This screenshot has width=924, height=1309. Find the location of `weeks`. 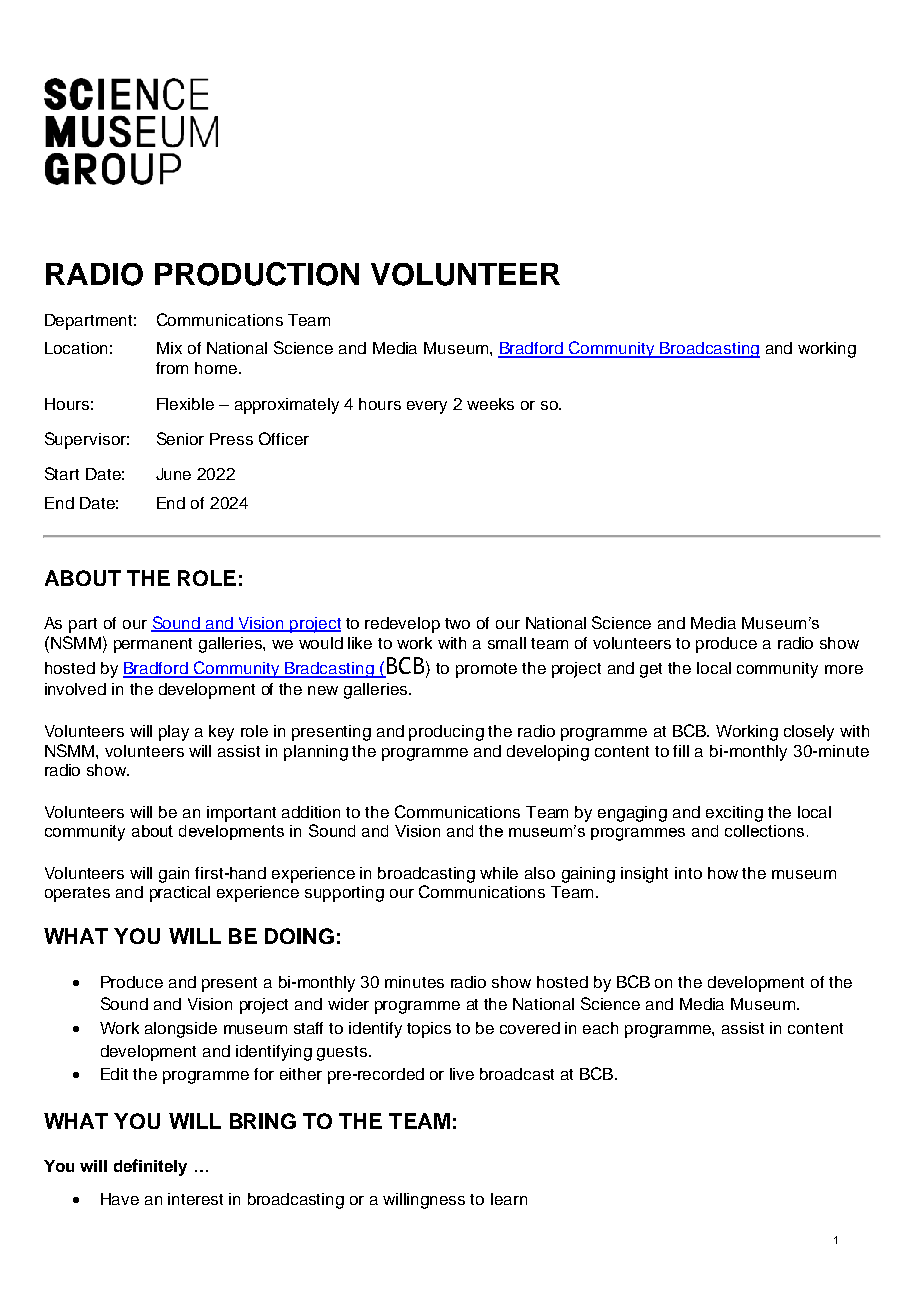

weeks is located at coordinates (490, 404).
